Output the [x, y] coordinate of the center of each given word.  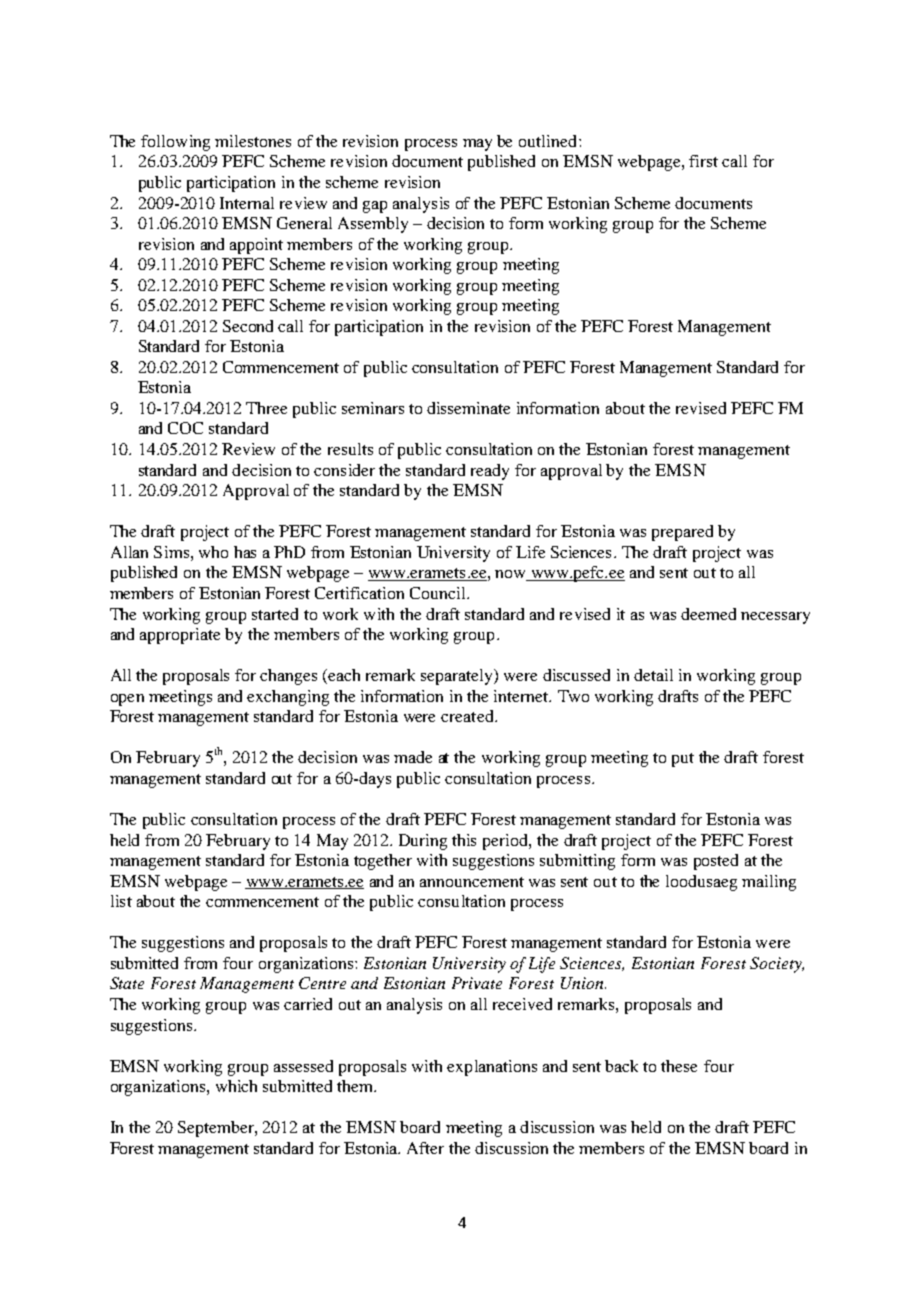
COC [185, 428]
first [703, 161]
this [464, 840]
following [175, 143]
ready [490, 472]
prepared [682, 533]
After [425, 1148]
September [217, 1129]
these [679, 1066]
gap [375, 207]
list [121, 901]
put [683, 760]
